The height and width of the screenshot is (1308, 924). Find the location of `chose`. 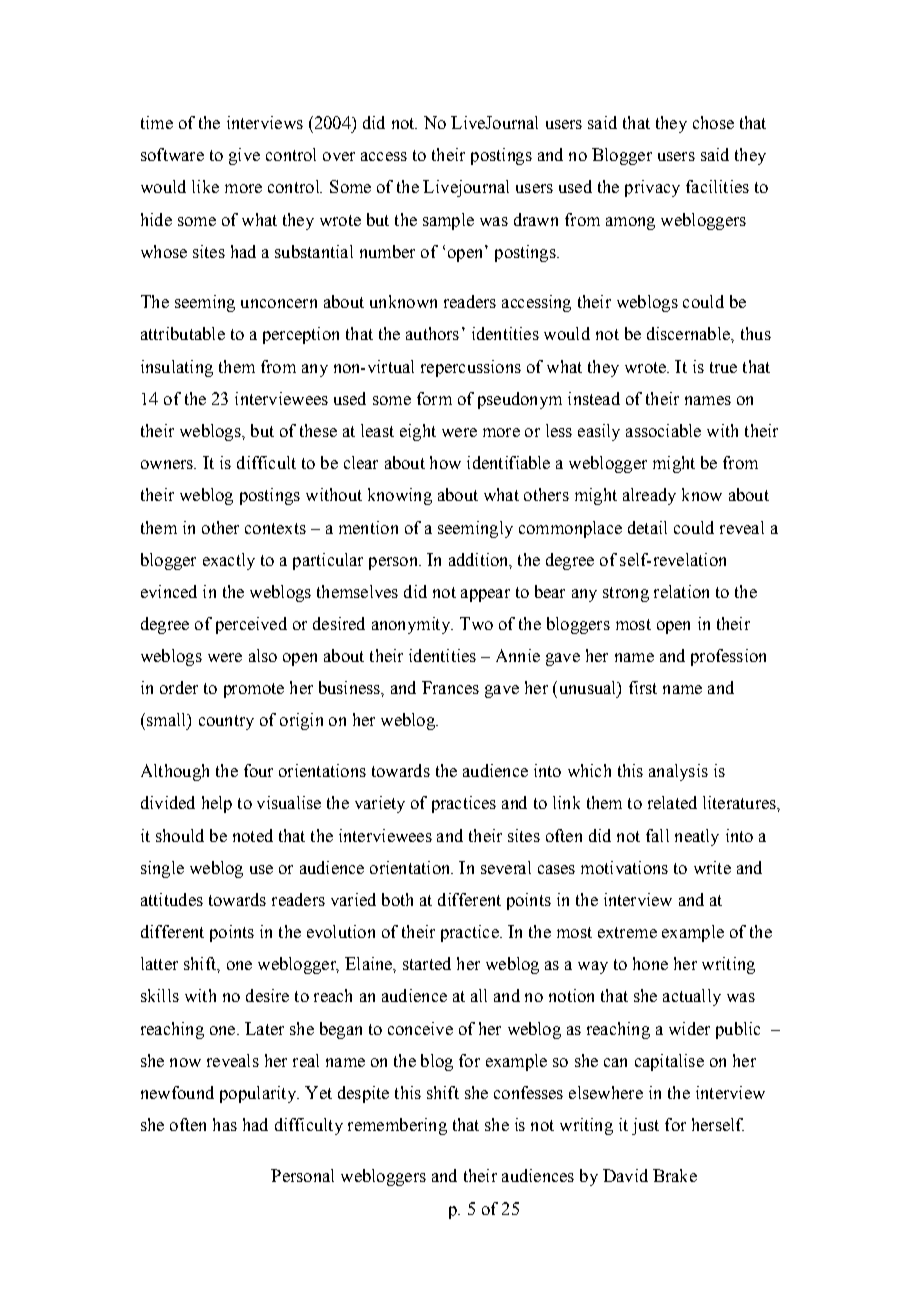

chose is located at coordinates (713, 122).
